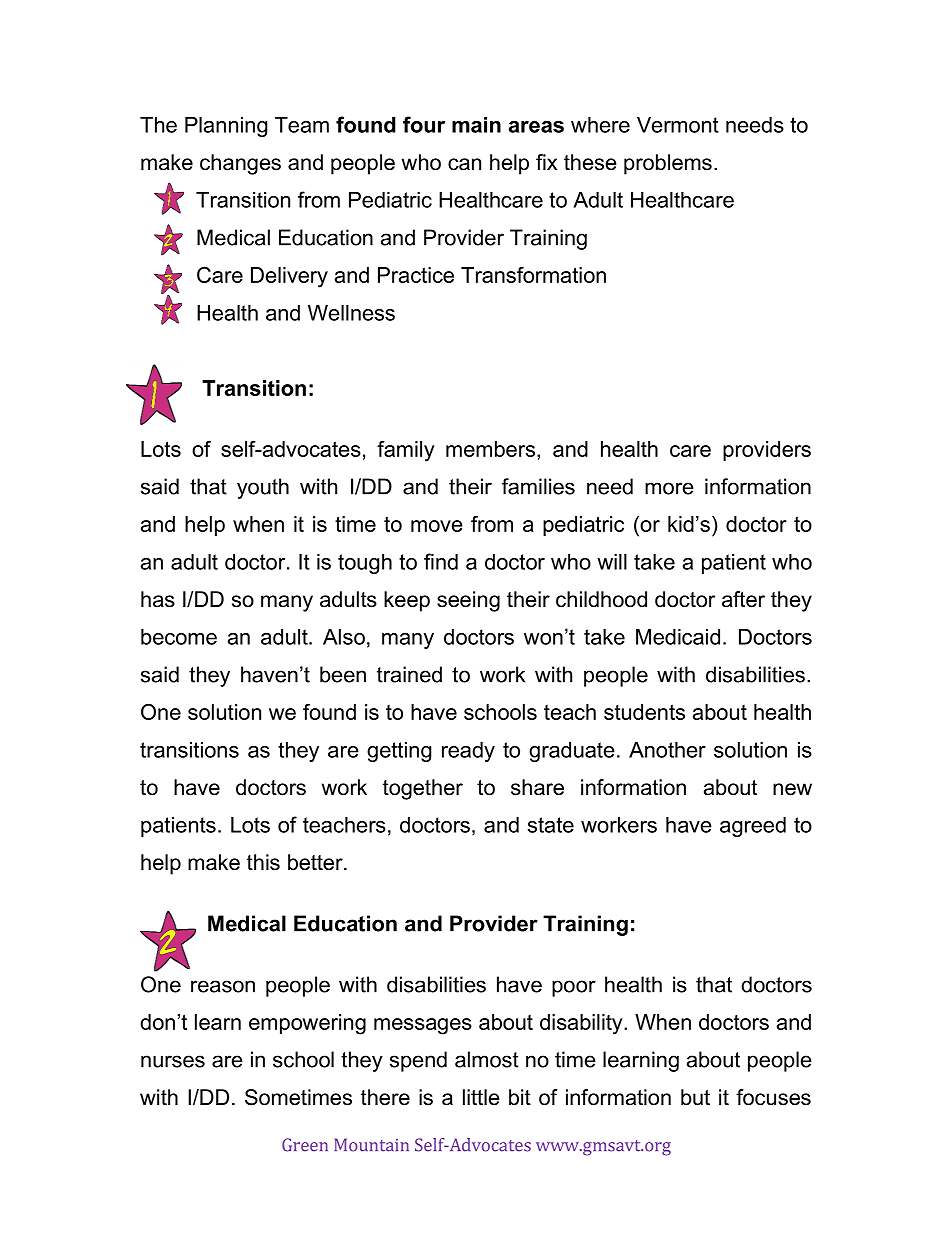 The height and width of the screenshot is (1233, 952). Describe the element at coordinates (263, 488) in the screenshot. I see `youth` at that location.
